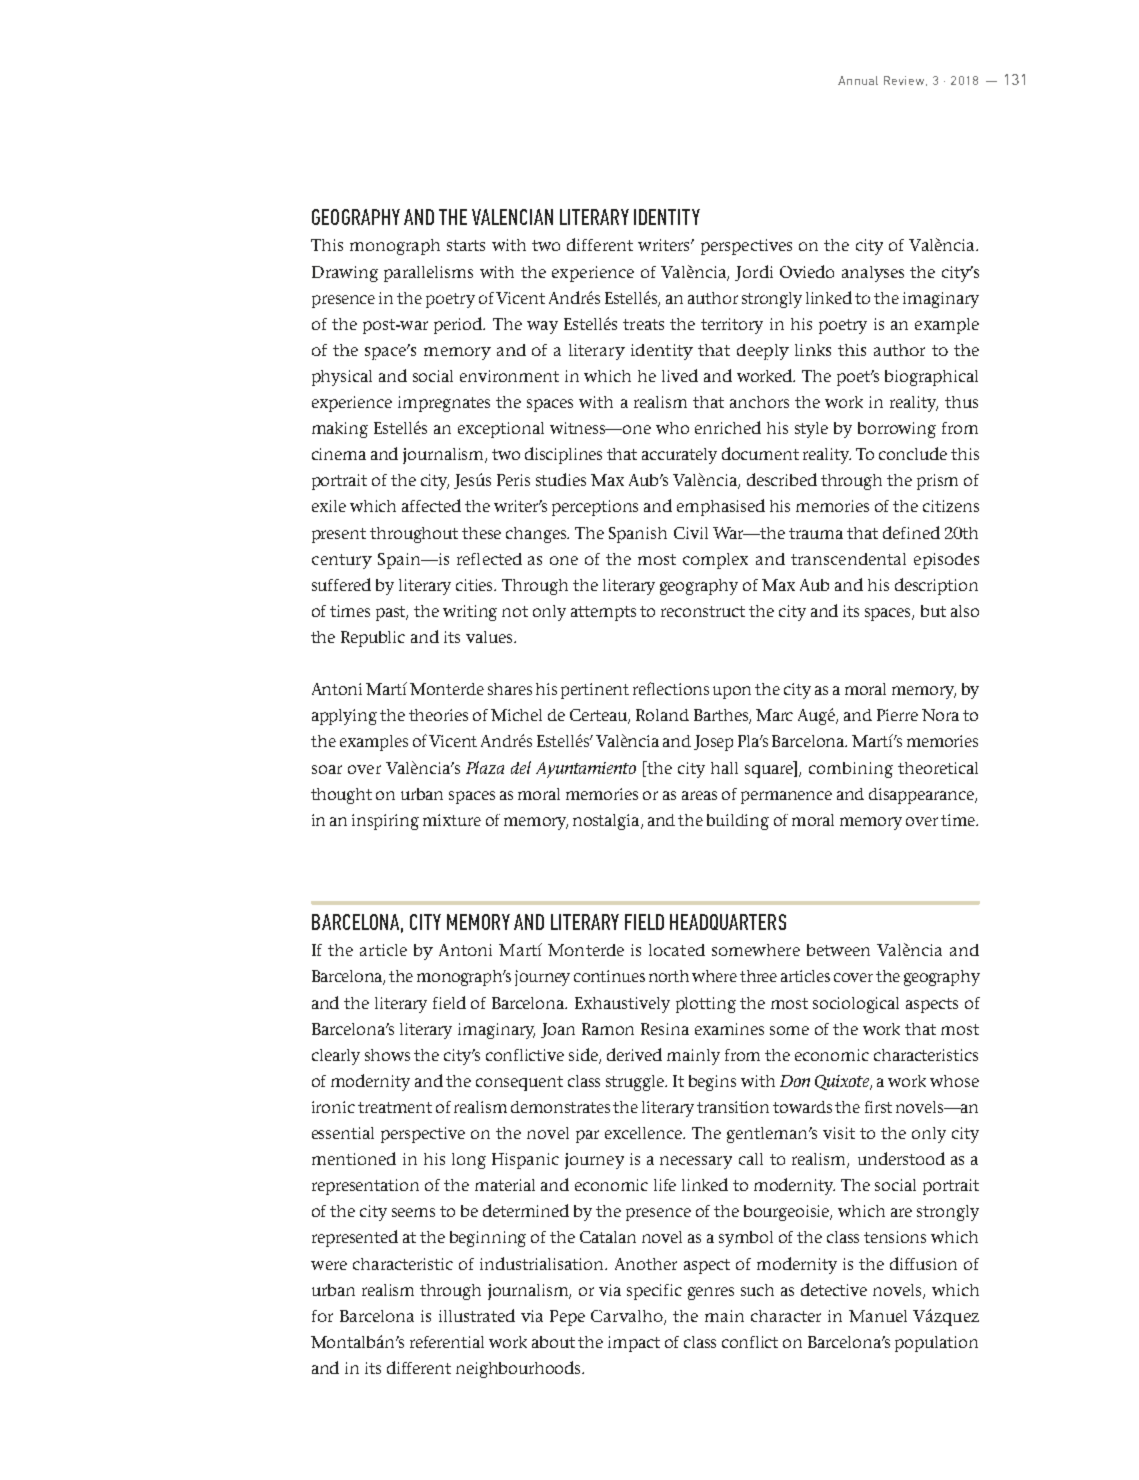 Image resolution: width=1139 pixels, height=1480 pixels. Describe the element at coordinates (905, 81) in the image. I see `Review` at that location.
